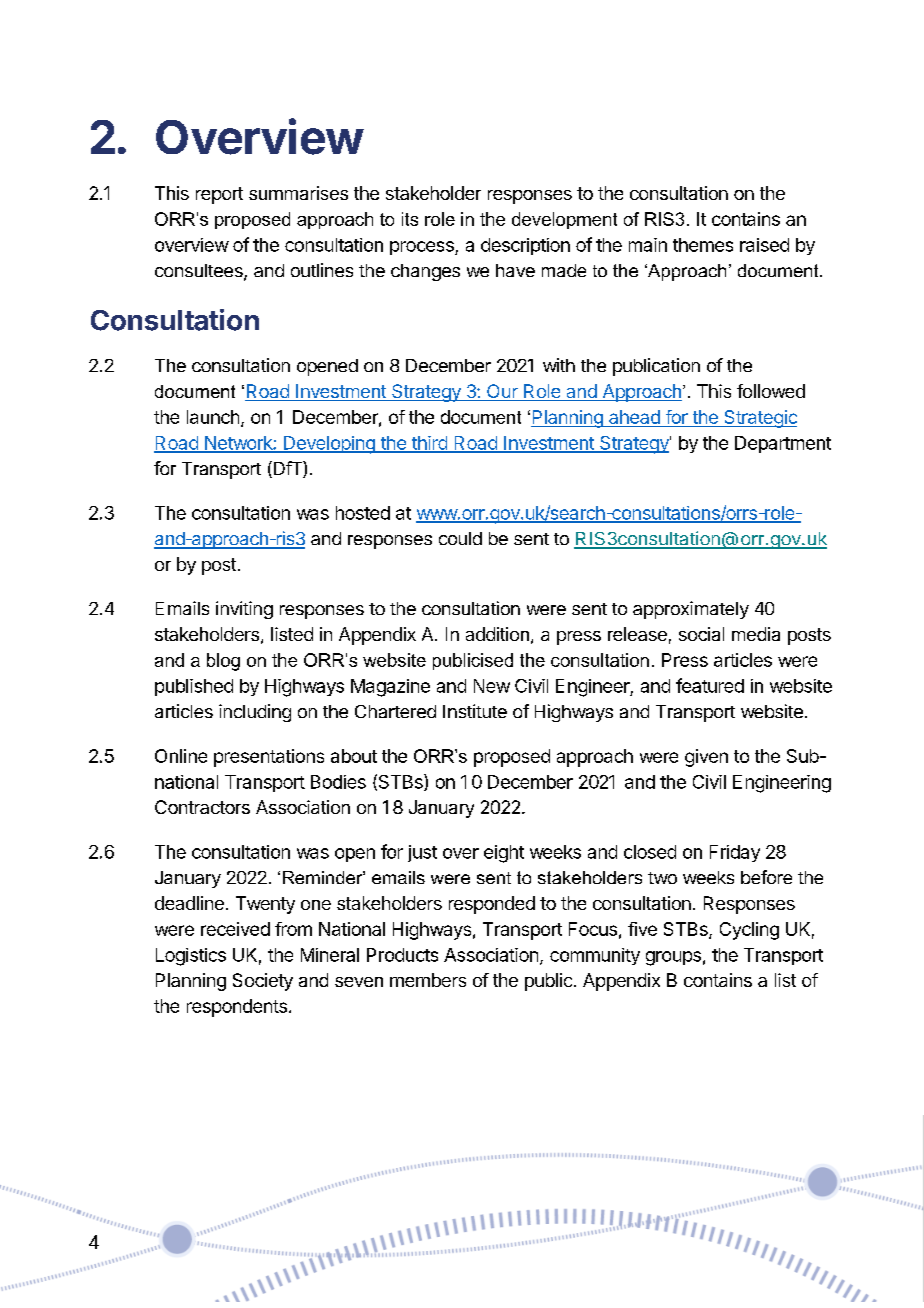 This document has height=1308, width=924. What do you see at coordinates (263, 982) in the document?
I see `Society` at bounding box center [263, 982].
